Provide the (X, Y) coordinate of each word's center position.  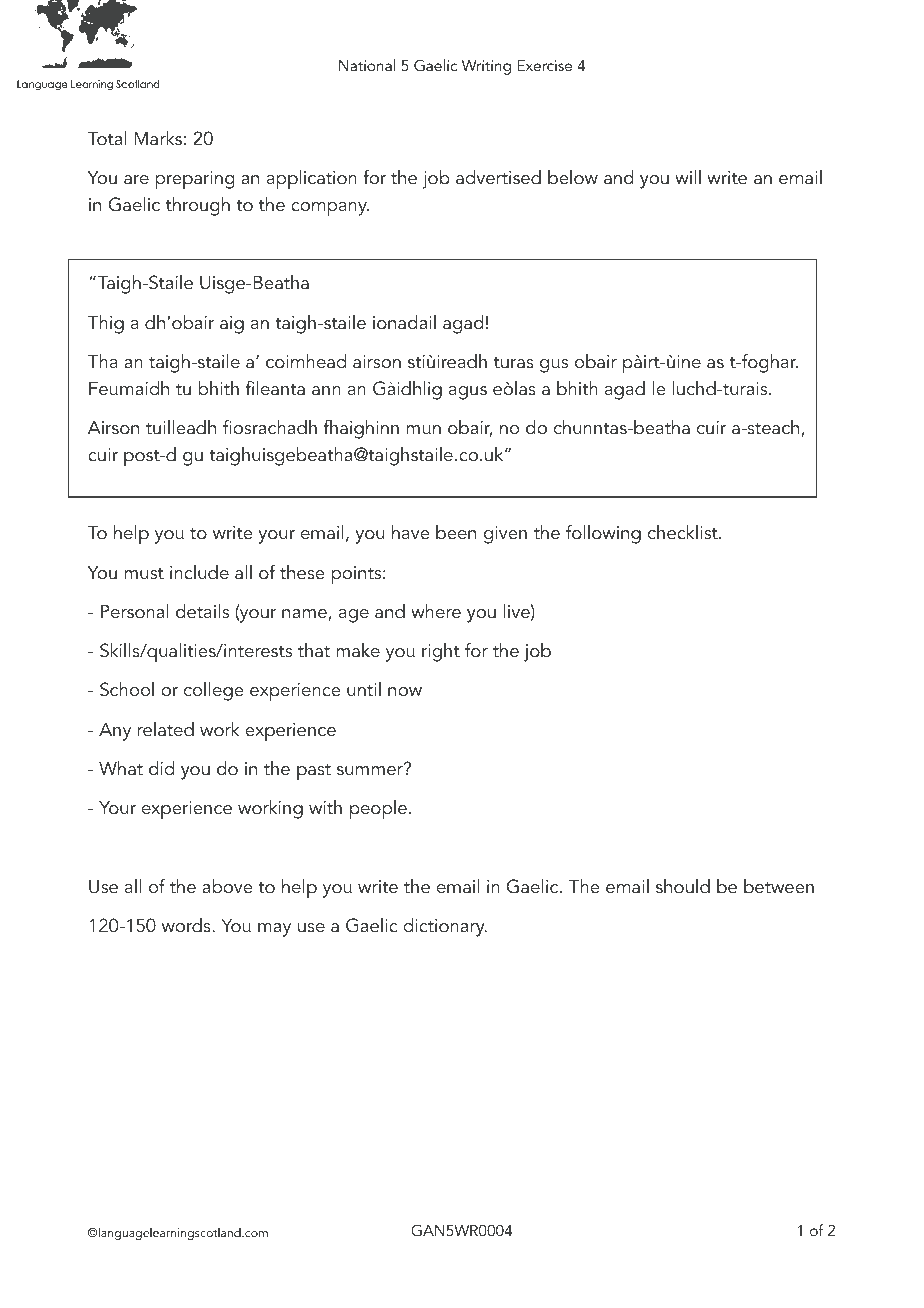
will (688, 177)
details (202, 611)
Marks (158, 138)
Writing (486, 67)
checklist (684, 532)
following (603, 534)
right (441, 652)
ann (326, 391)
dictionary (445, 927)
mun (424, 429)
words (187, 925)
